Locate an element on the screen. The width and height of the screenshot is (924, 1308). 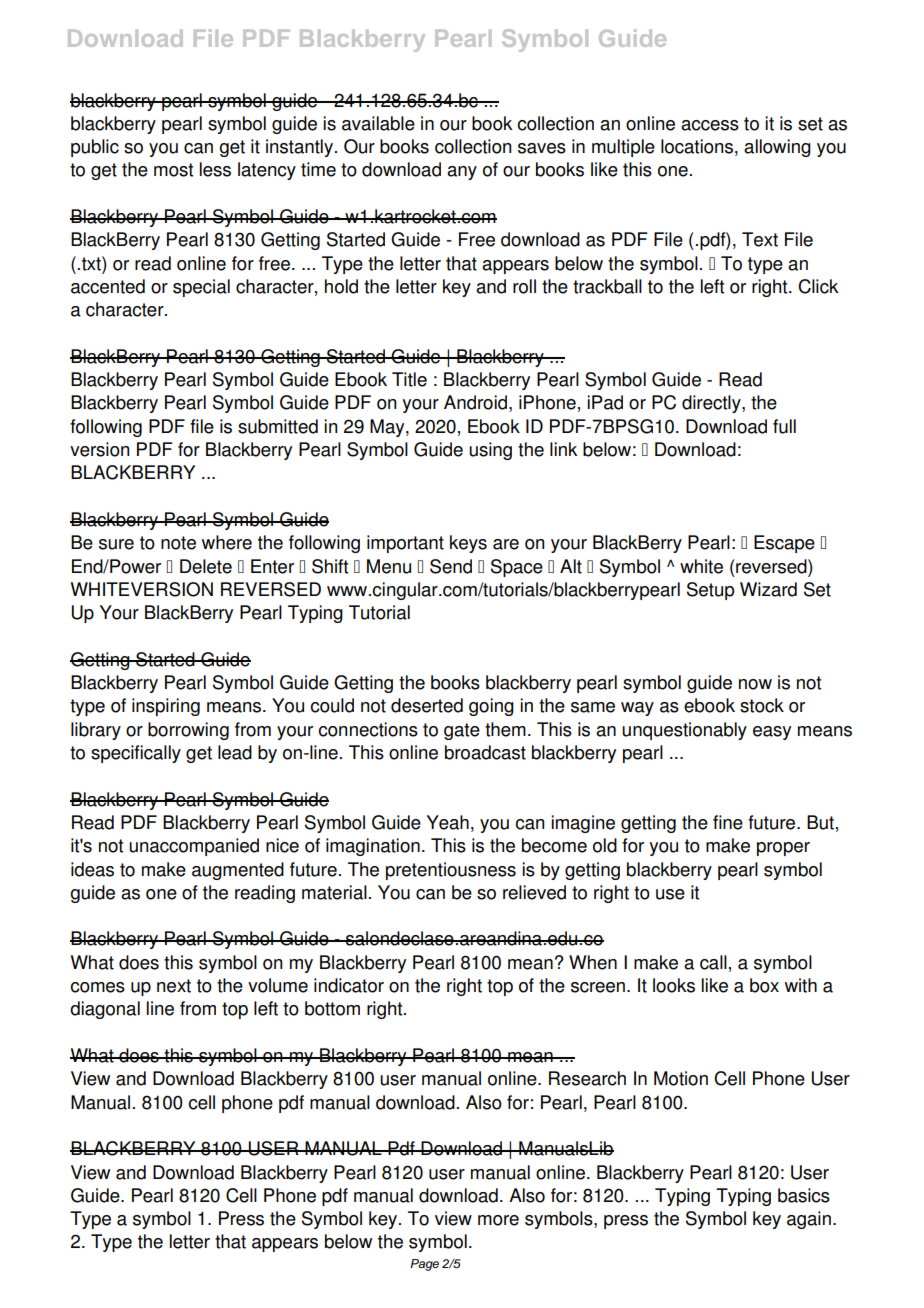
next is located at coordinates (174, 986).
